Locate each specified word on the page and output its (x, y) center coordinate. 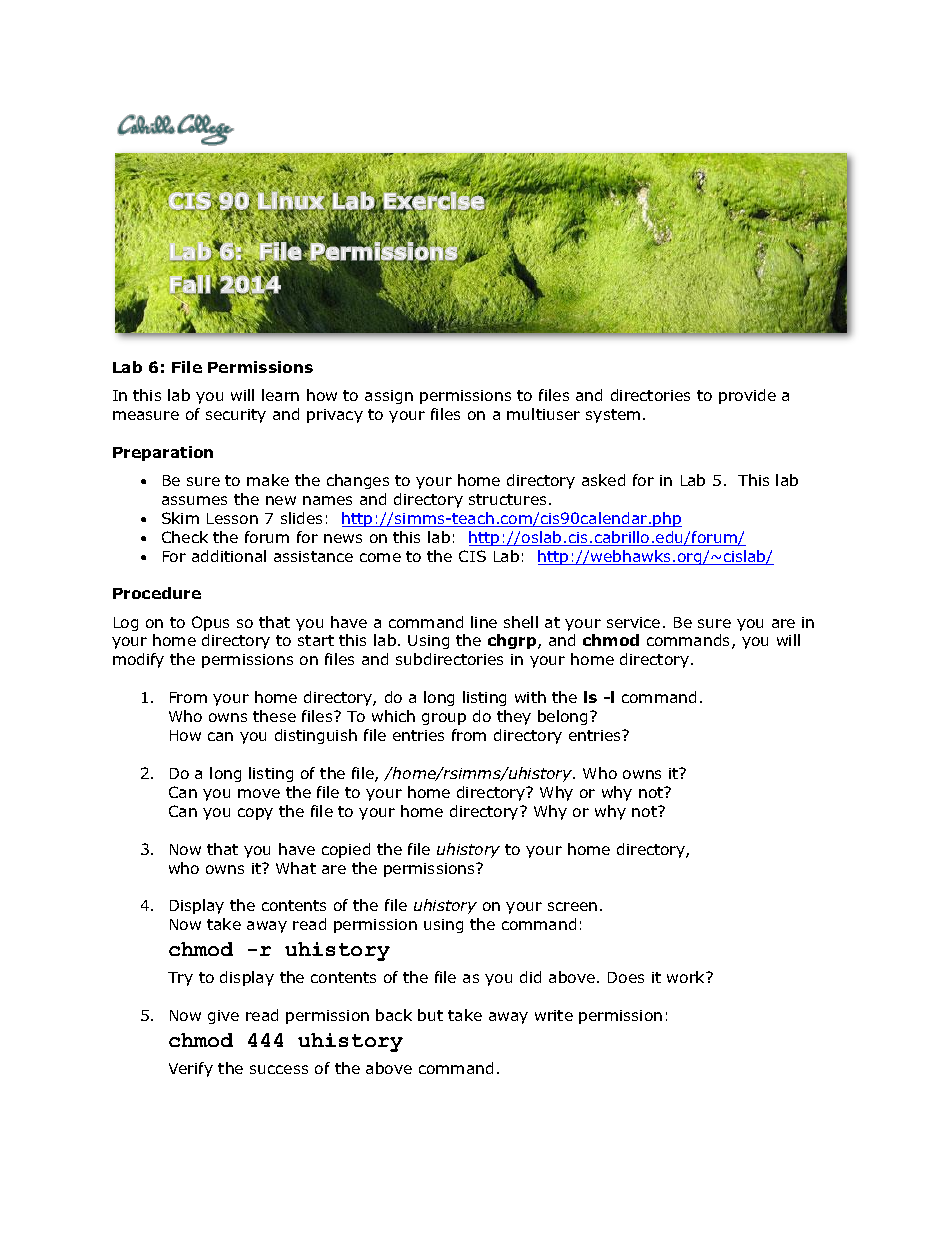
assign (389, 397)
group (444, 719)
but (430, 1015)
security (236, 416)
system (613, 416)
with (530, 697)
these (274, 716)
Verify (191, 1069)
